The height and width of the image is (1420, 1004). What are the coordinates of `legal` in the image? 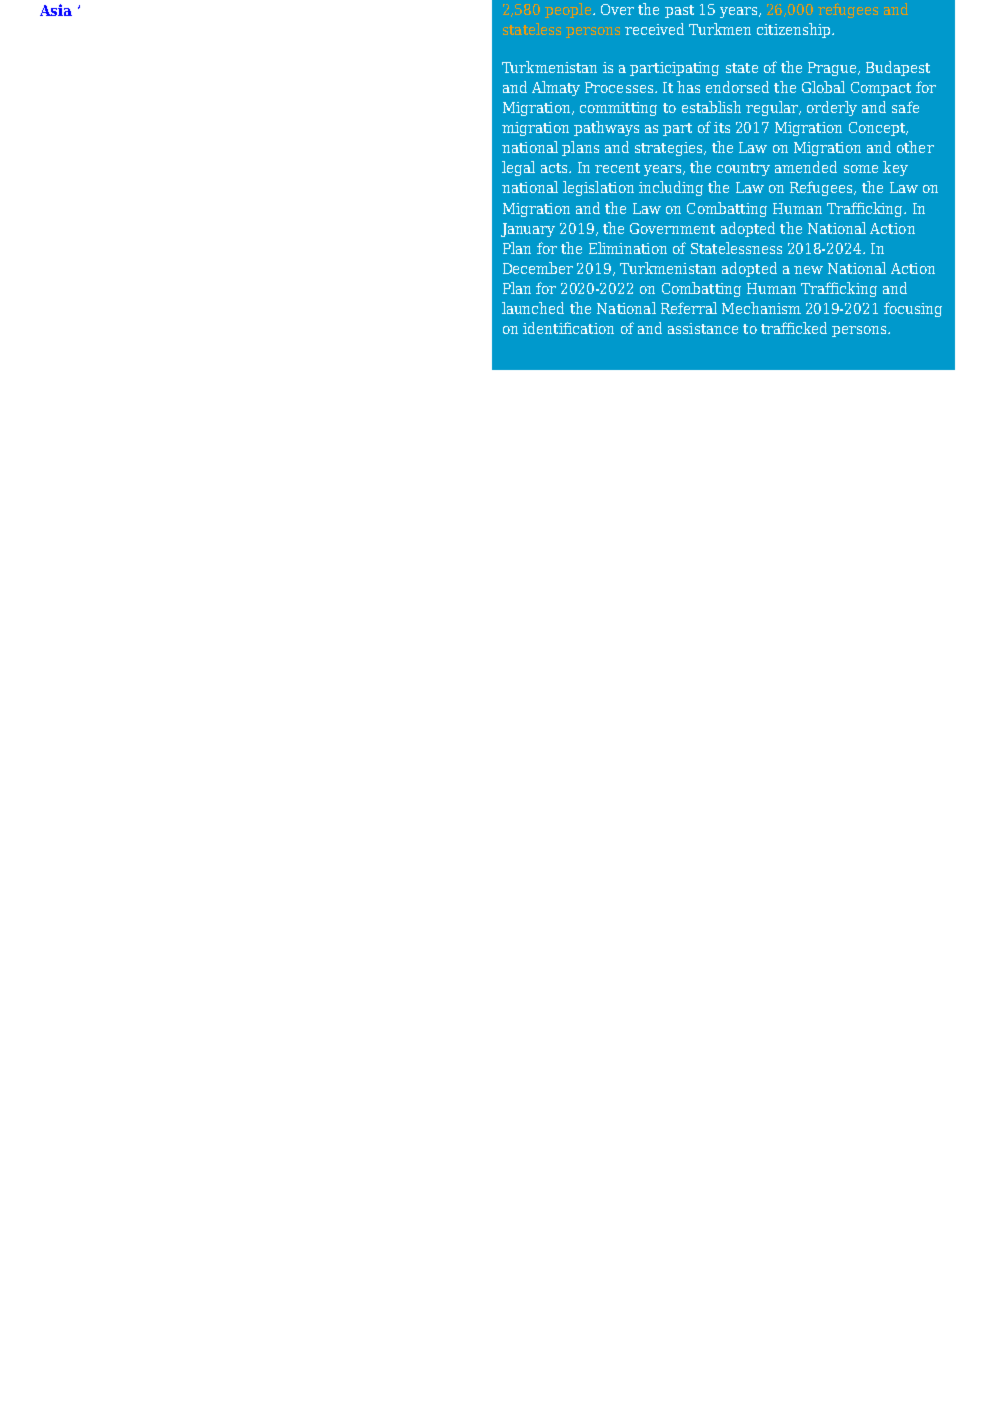 It's located at (518, 168).
